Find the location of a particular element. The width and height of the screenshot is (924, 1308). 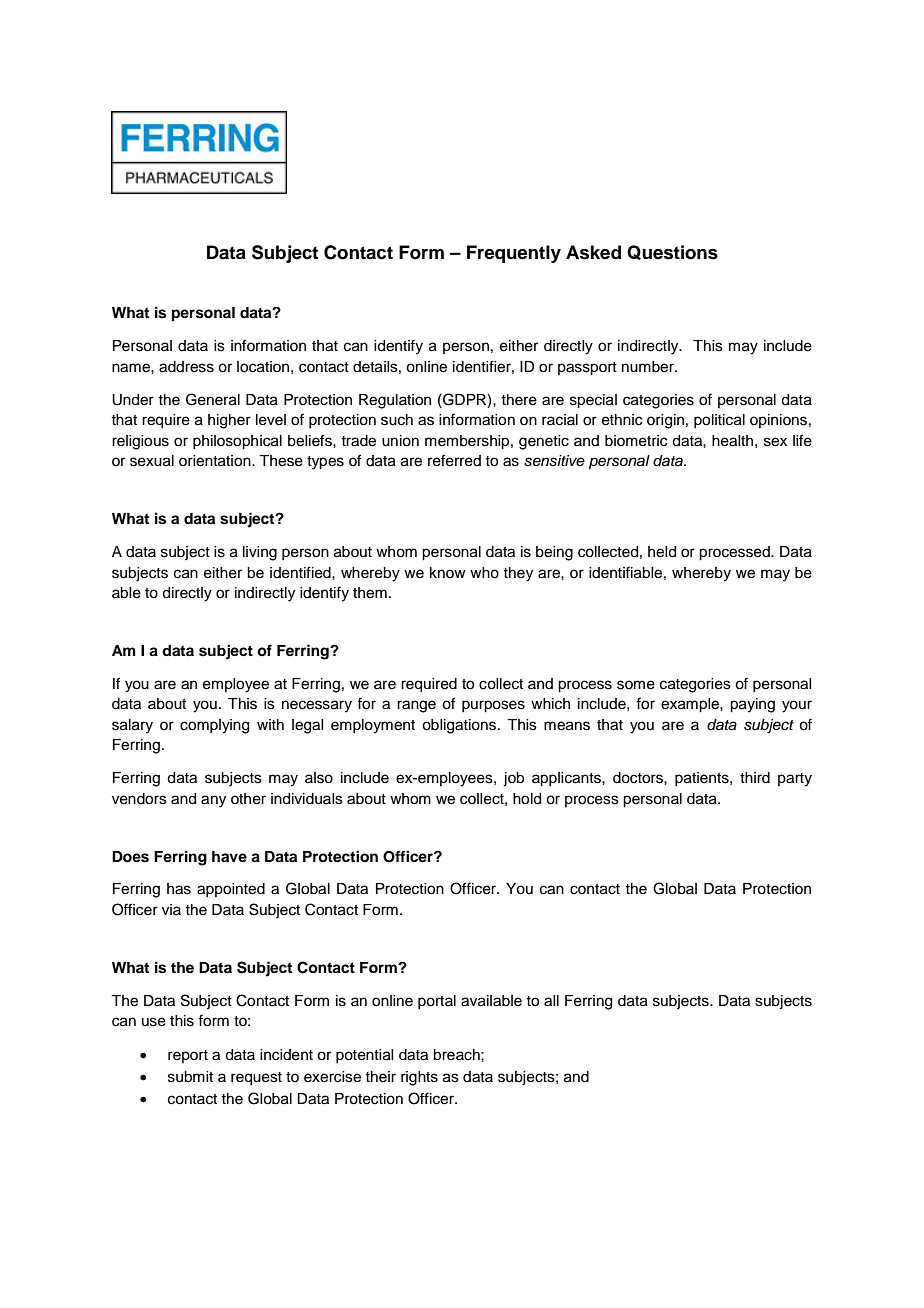

report is located at coordinates (188, 1056).
